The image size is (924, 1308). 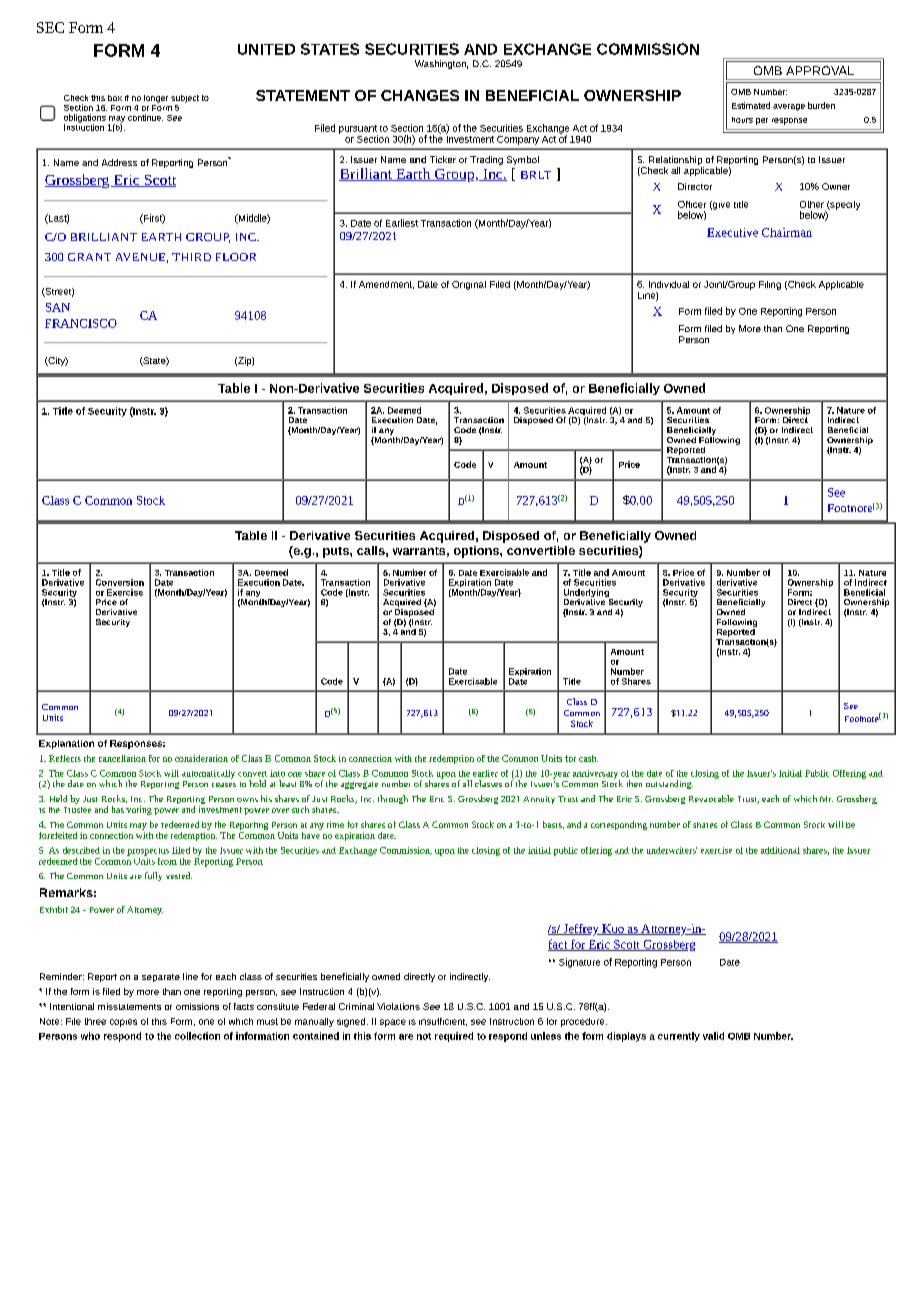 I want to click on earlier, so click(x=485, y=773).
